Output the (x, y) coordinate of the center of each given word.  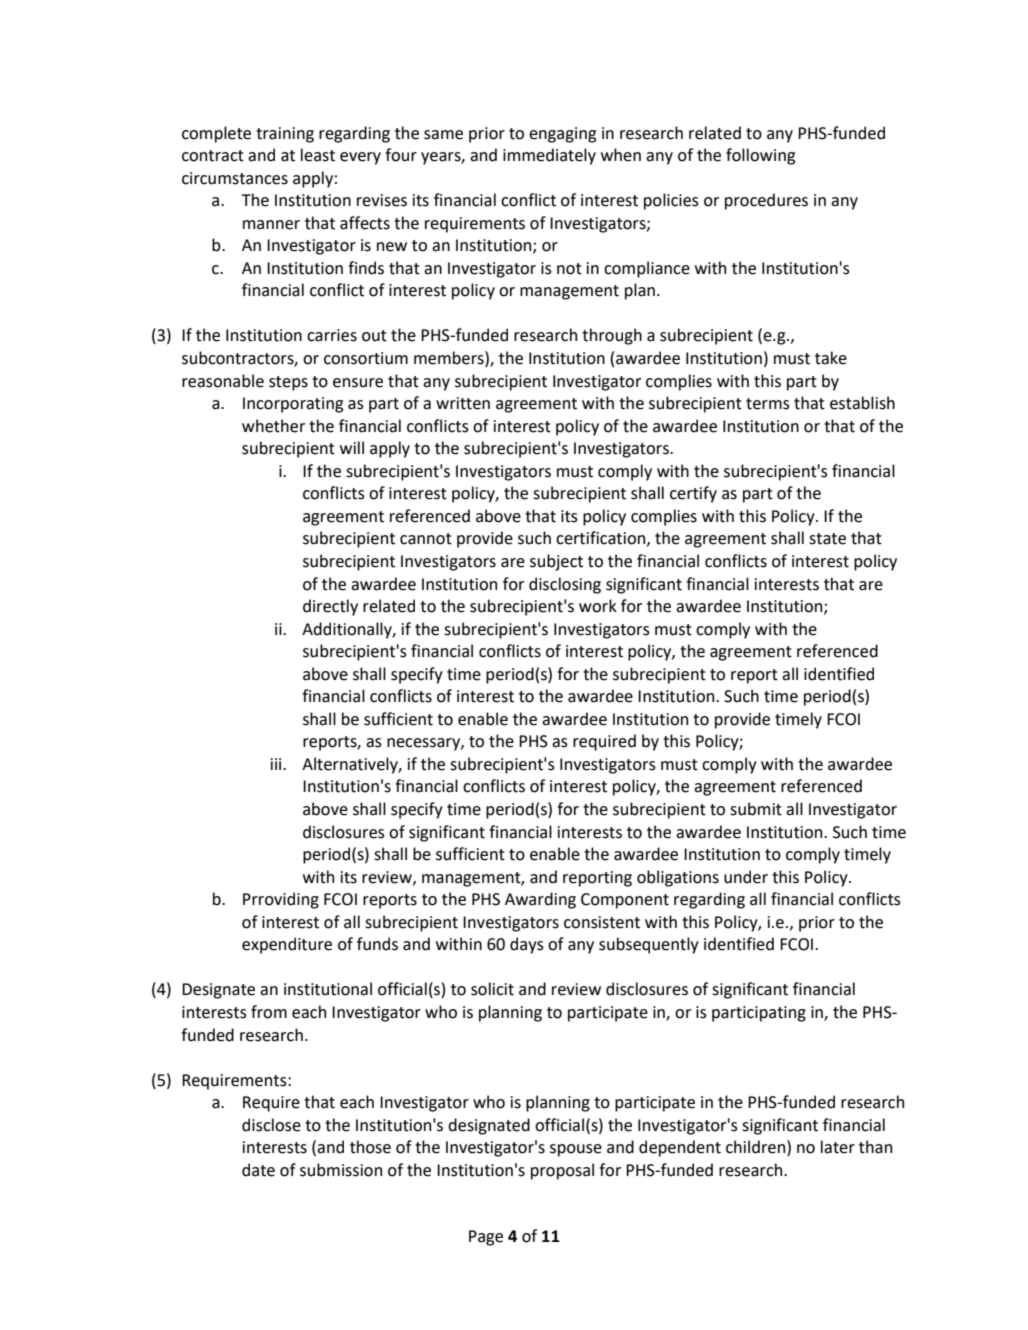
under (746, 877)
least (318, 155)
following (760, 156)
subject (556, 562)
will (352, 447)
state (827, 539)
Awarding (540, 900)
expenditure (287, 945)
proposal (562, 1171)
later (838, 1147)
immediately (549, 156)
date (258, 1170)
